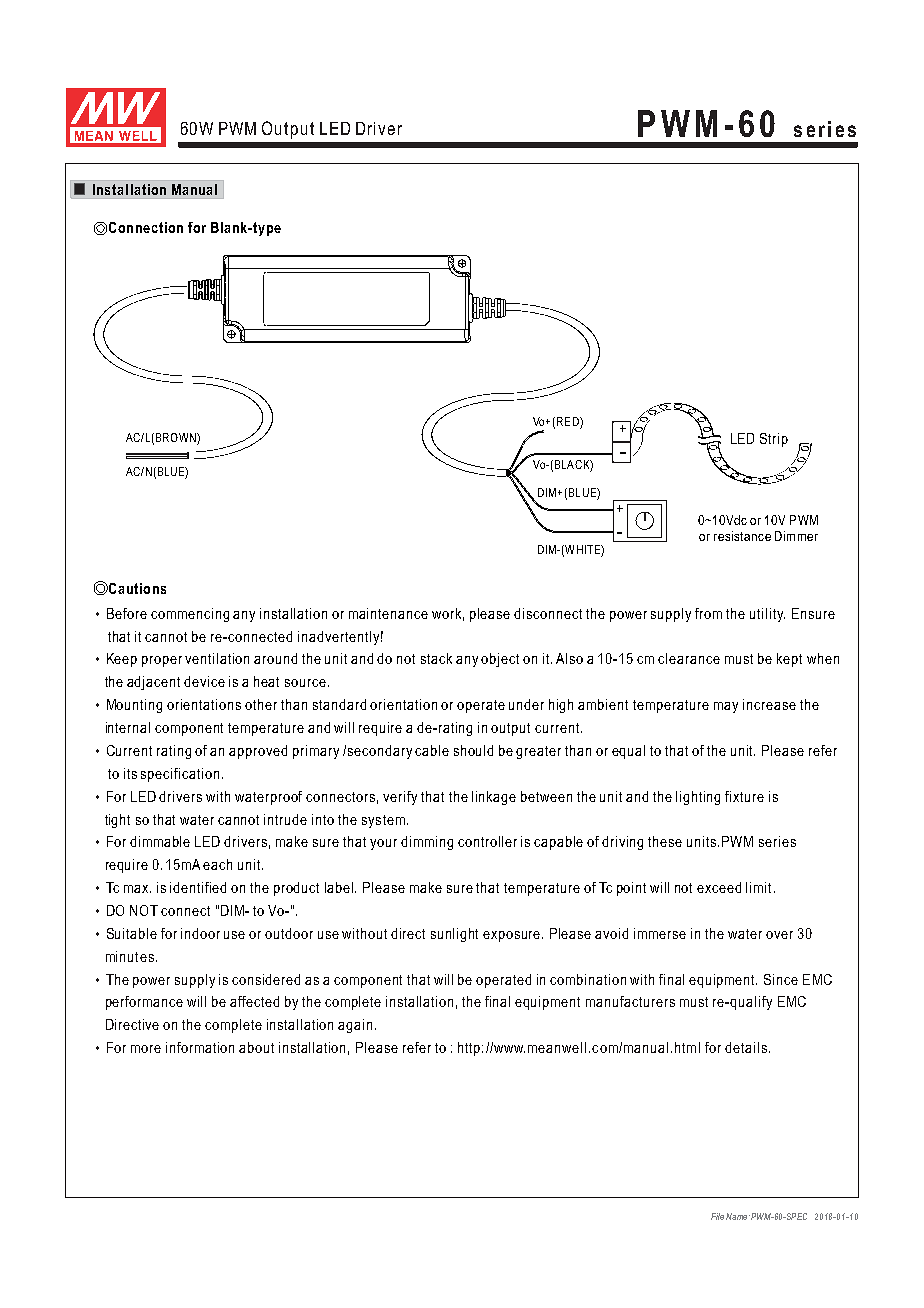 The width and height of the document is (924, 1308). Describe the element at coordinates (746, 1047) in the document. I see `details` at that location.
